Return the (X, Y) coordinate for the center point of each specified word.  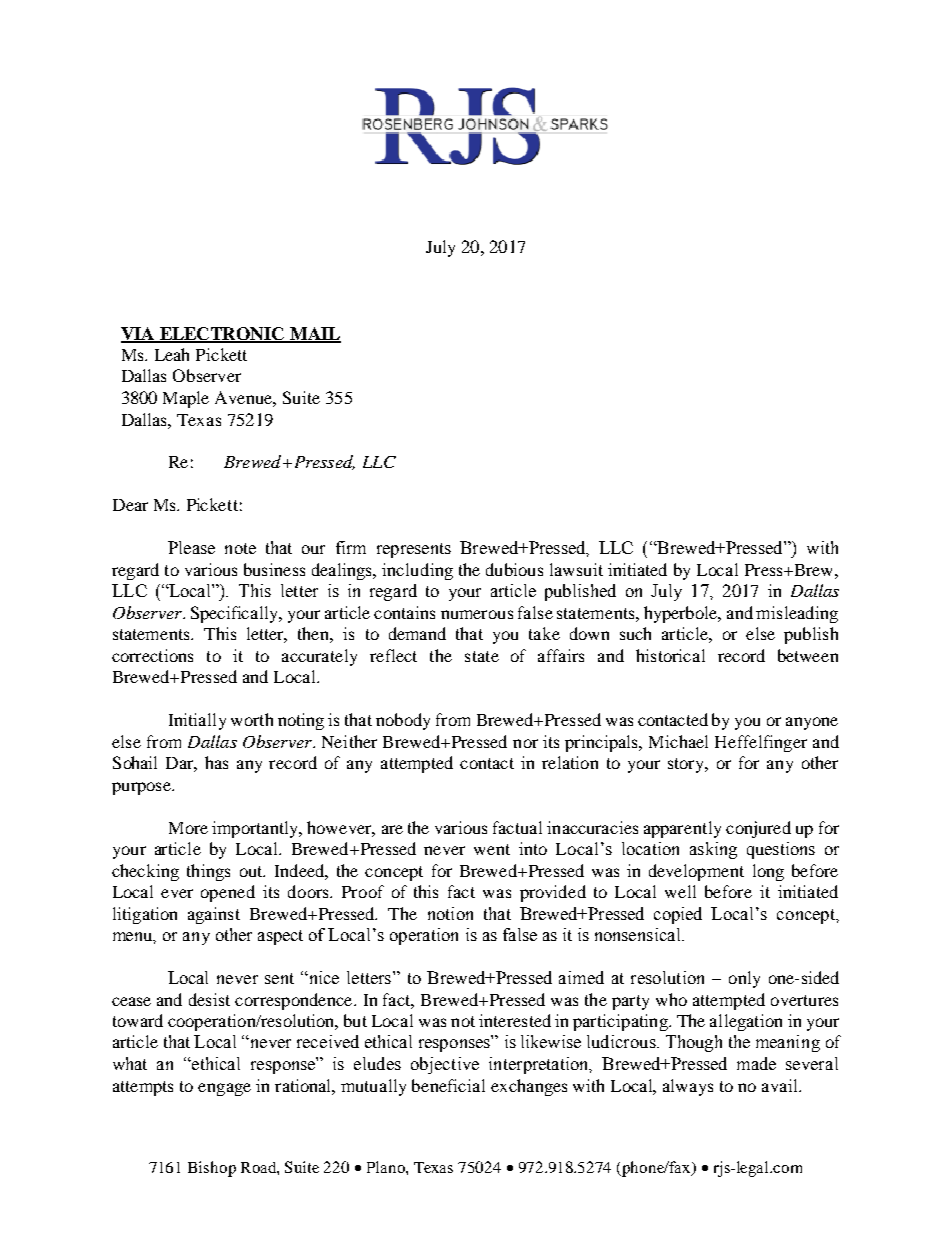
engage (224, 1089)
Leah (172, 354)
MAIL (314, 334)
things (208, 872)
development (696, 872)
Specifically (236, 614)
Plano (387, 1167)
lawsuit (576, 569)
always (688, 1087)
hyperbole (682, 614)
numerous (477, 614)
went (492, 849)
